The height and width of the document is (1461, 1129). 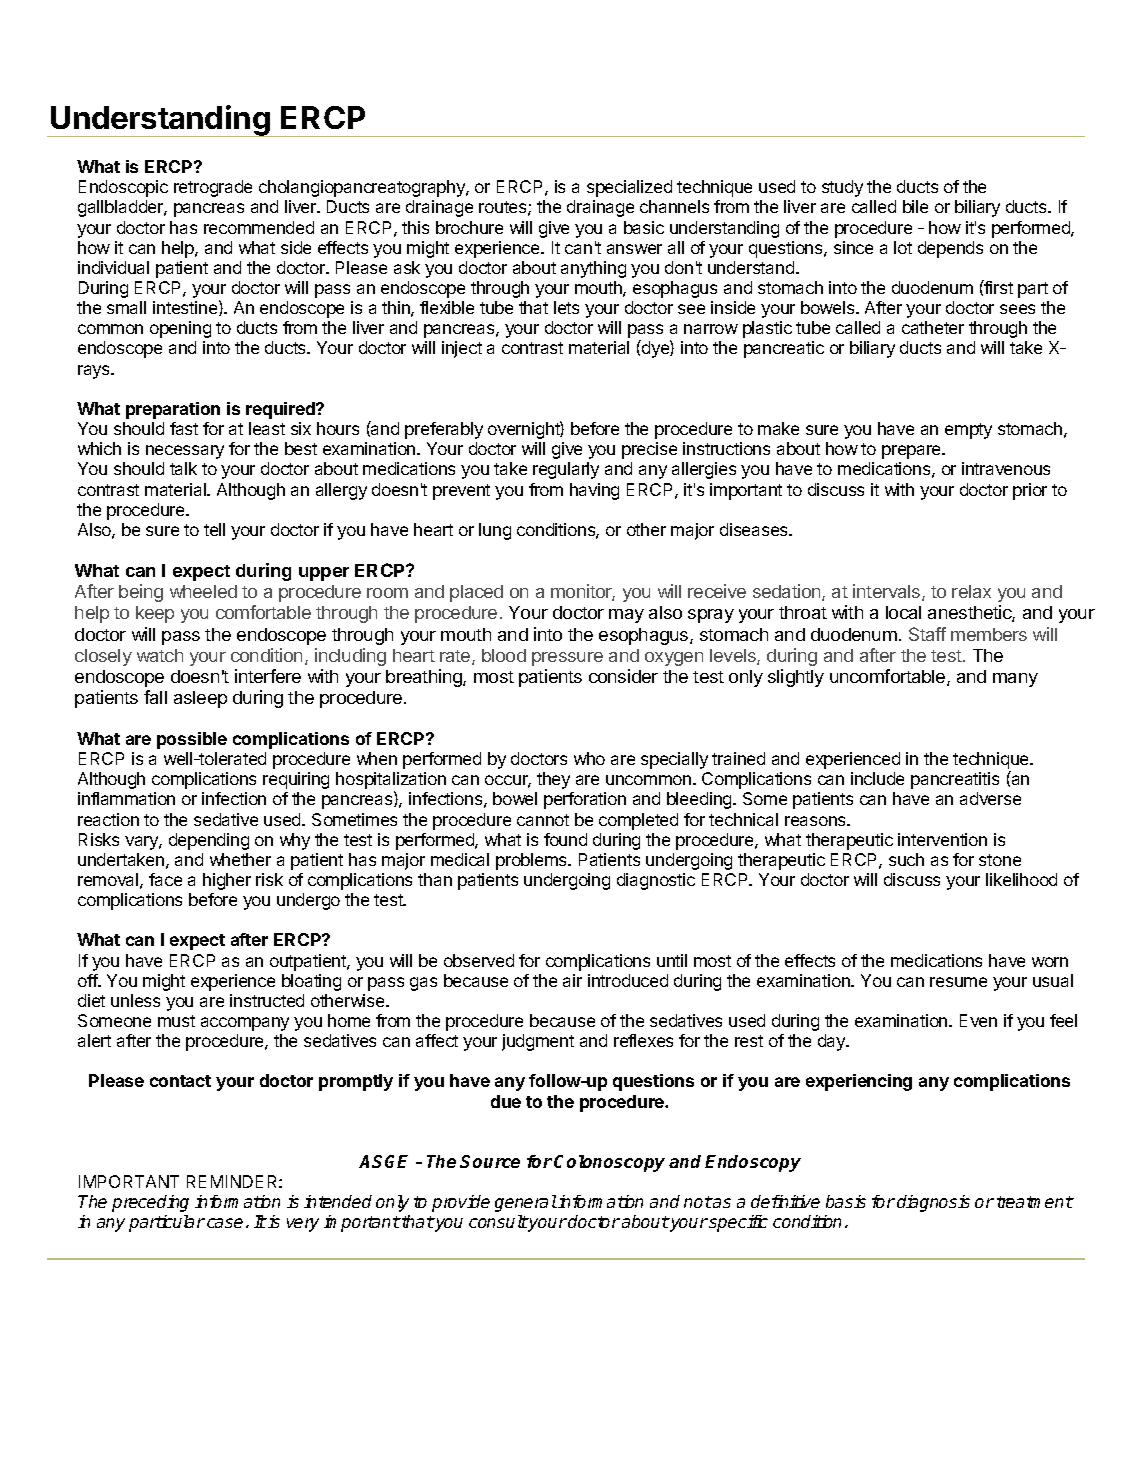 I want to click on preceding, so click(x=150, y=1203).
